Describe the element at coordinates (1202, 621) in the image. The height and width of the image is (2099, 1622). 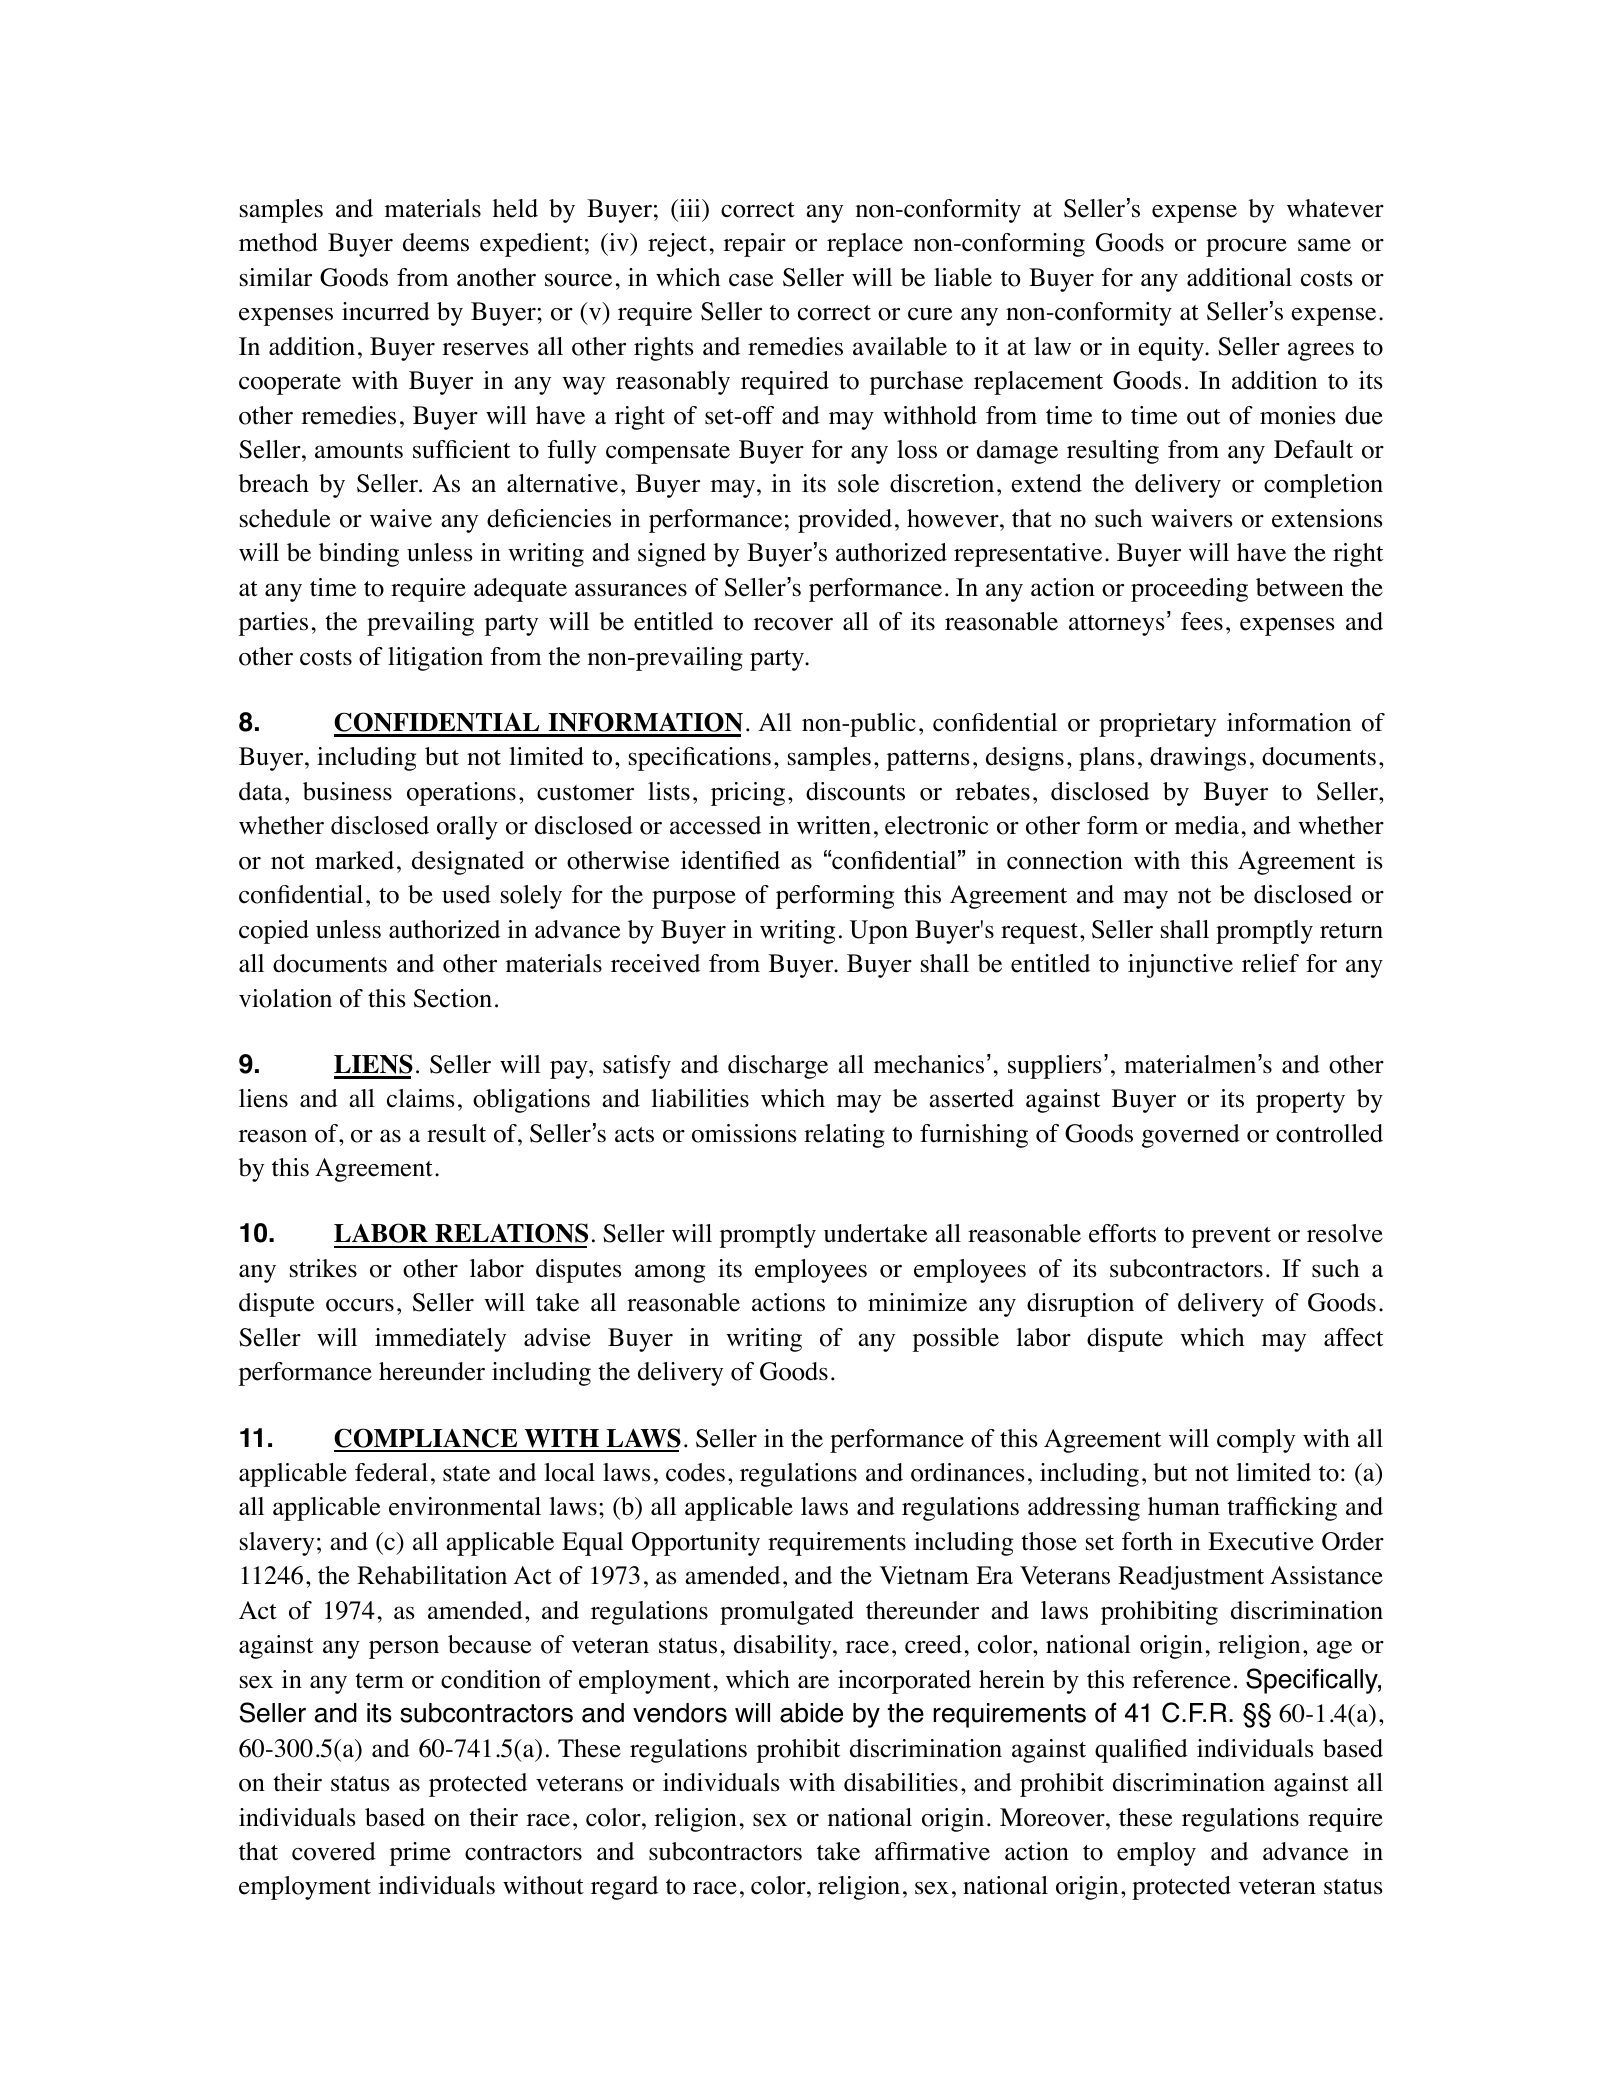
I see `fees` at that location.
